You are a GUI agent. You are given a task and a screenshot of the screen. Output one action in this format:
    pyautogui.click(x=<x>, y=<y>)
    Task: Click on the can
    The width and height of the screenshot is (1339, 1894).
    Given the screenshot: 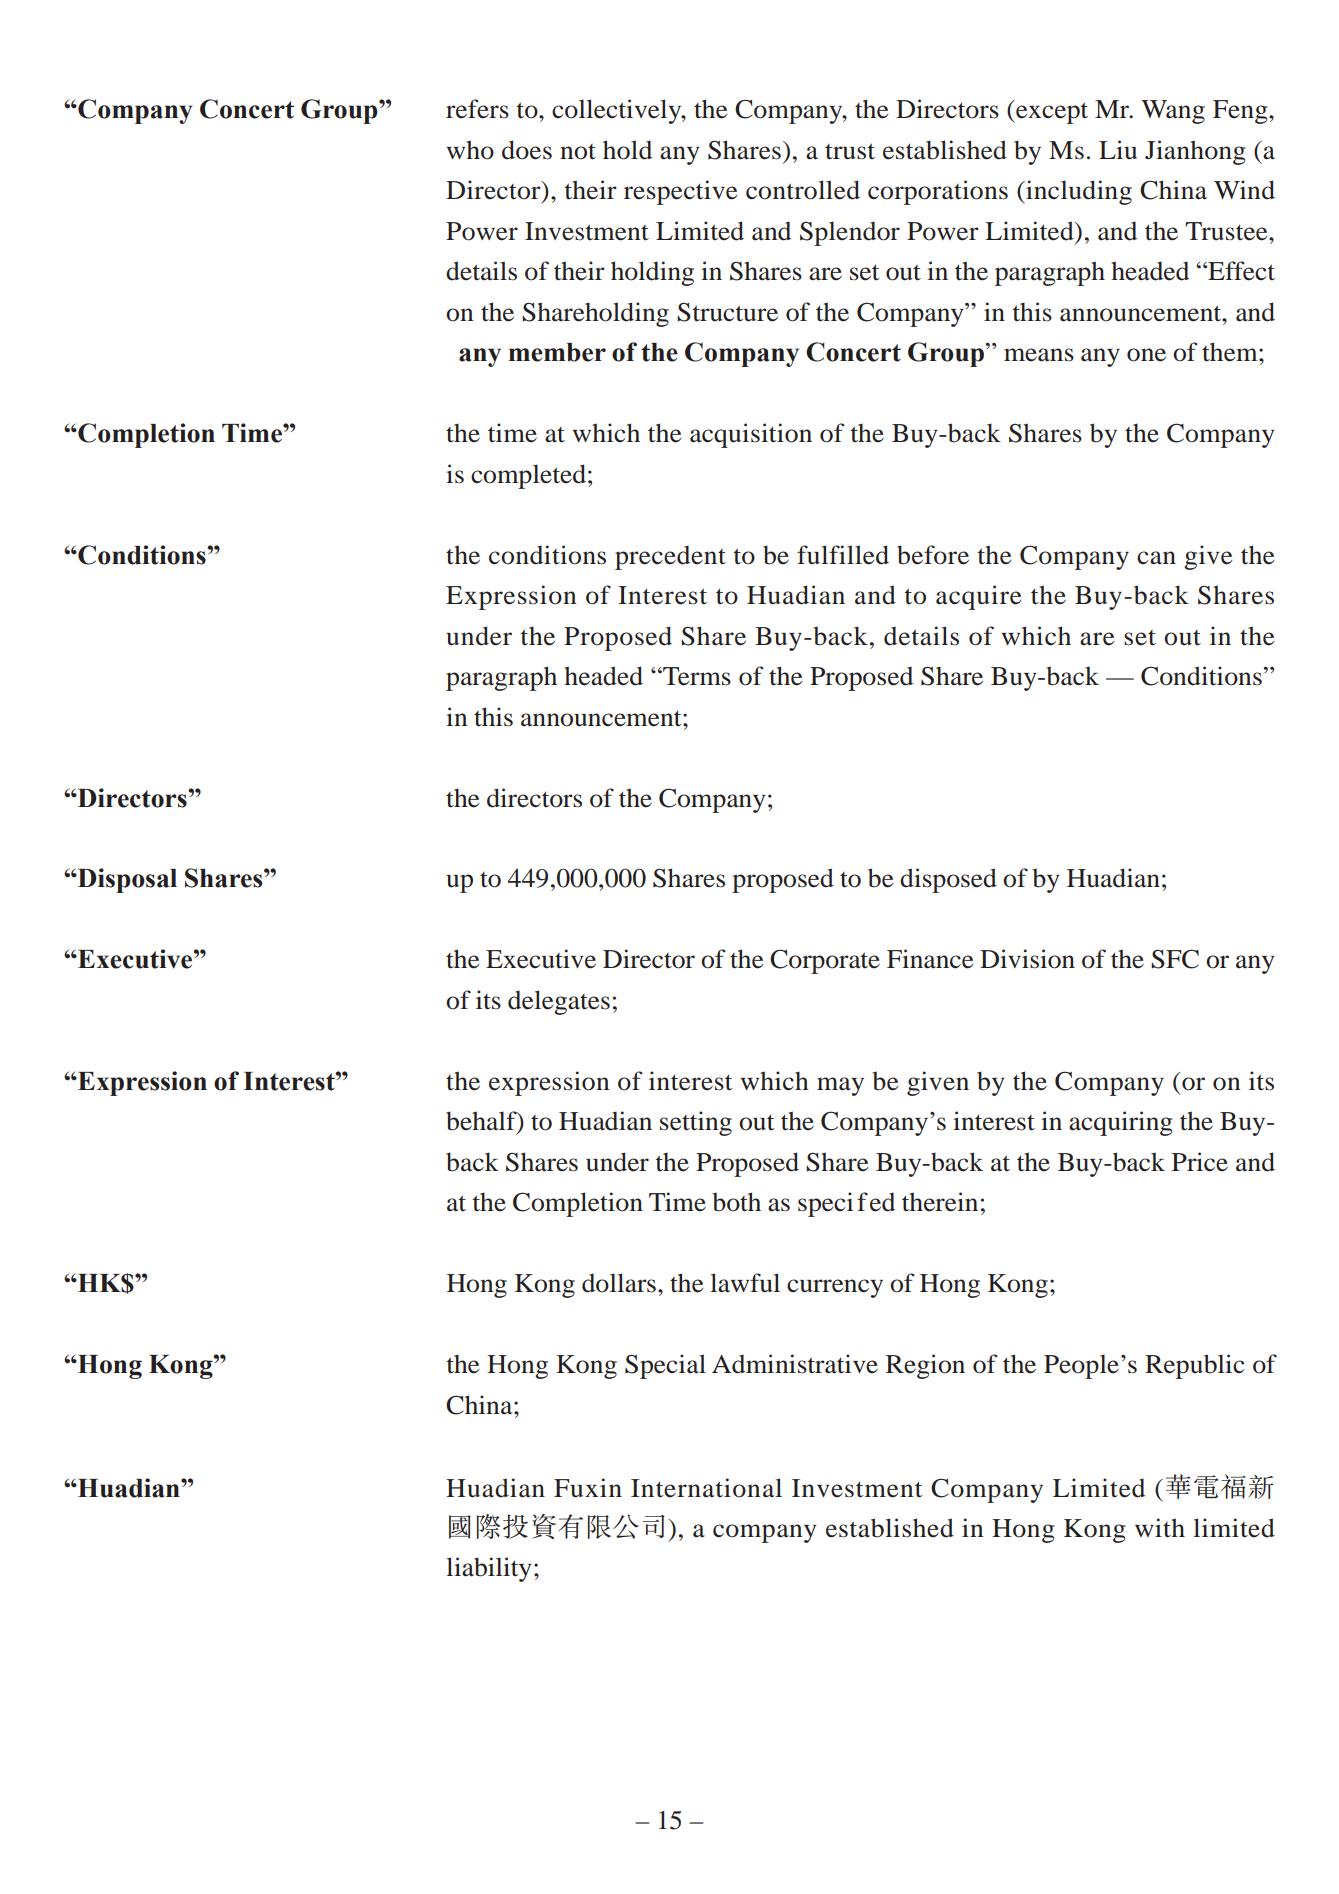 What is the action you would take?
    pyautogui.click(x=1156, y=558)
